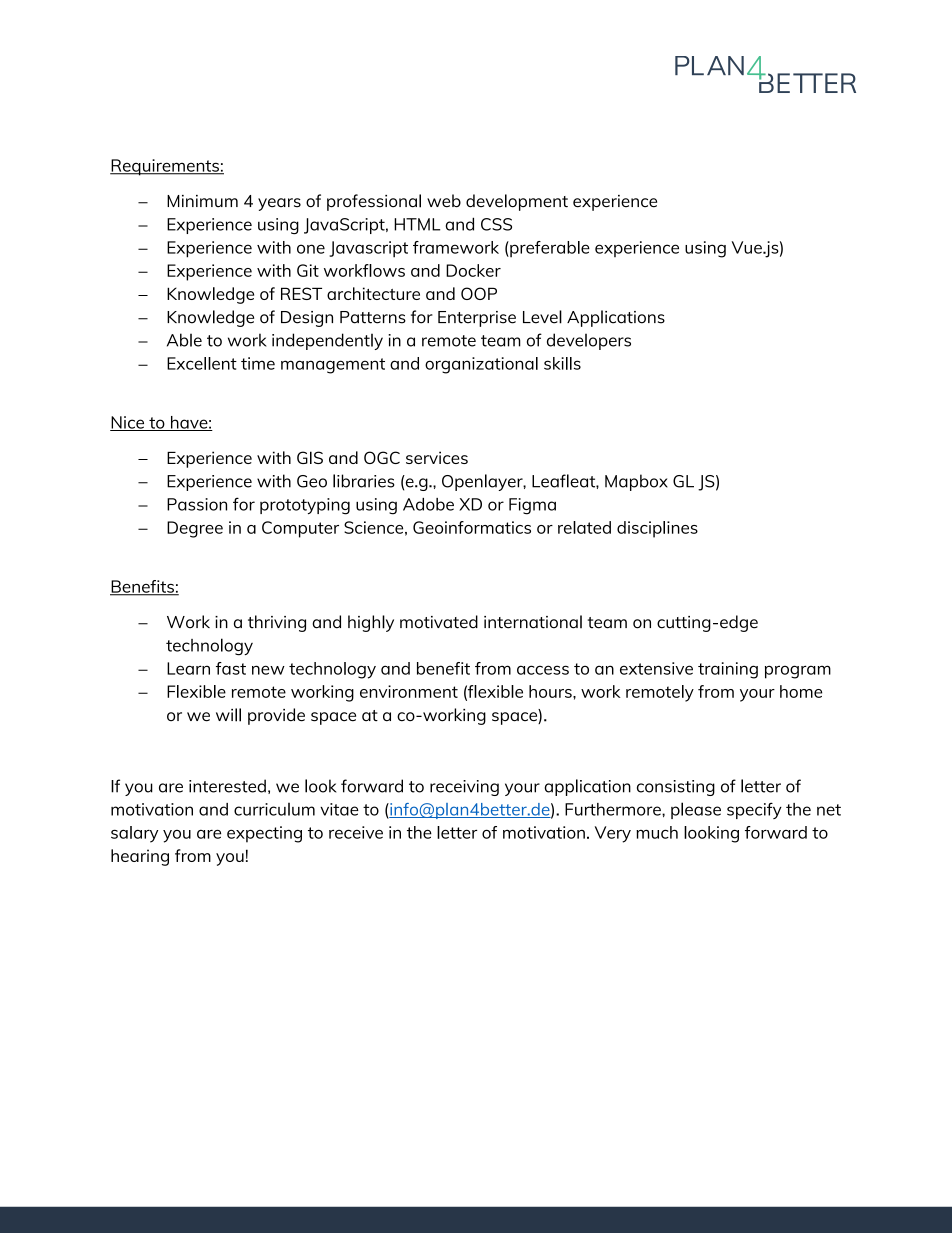  What do you see at coordinates (277, 623) in the screenshot?
I see `thriving` at bounding box center [277, 623].
